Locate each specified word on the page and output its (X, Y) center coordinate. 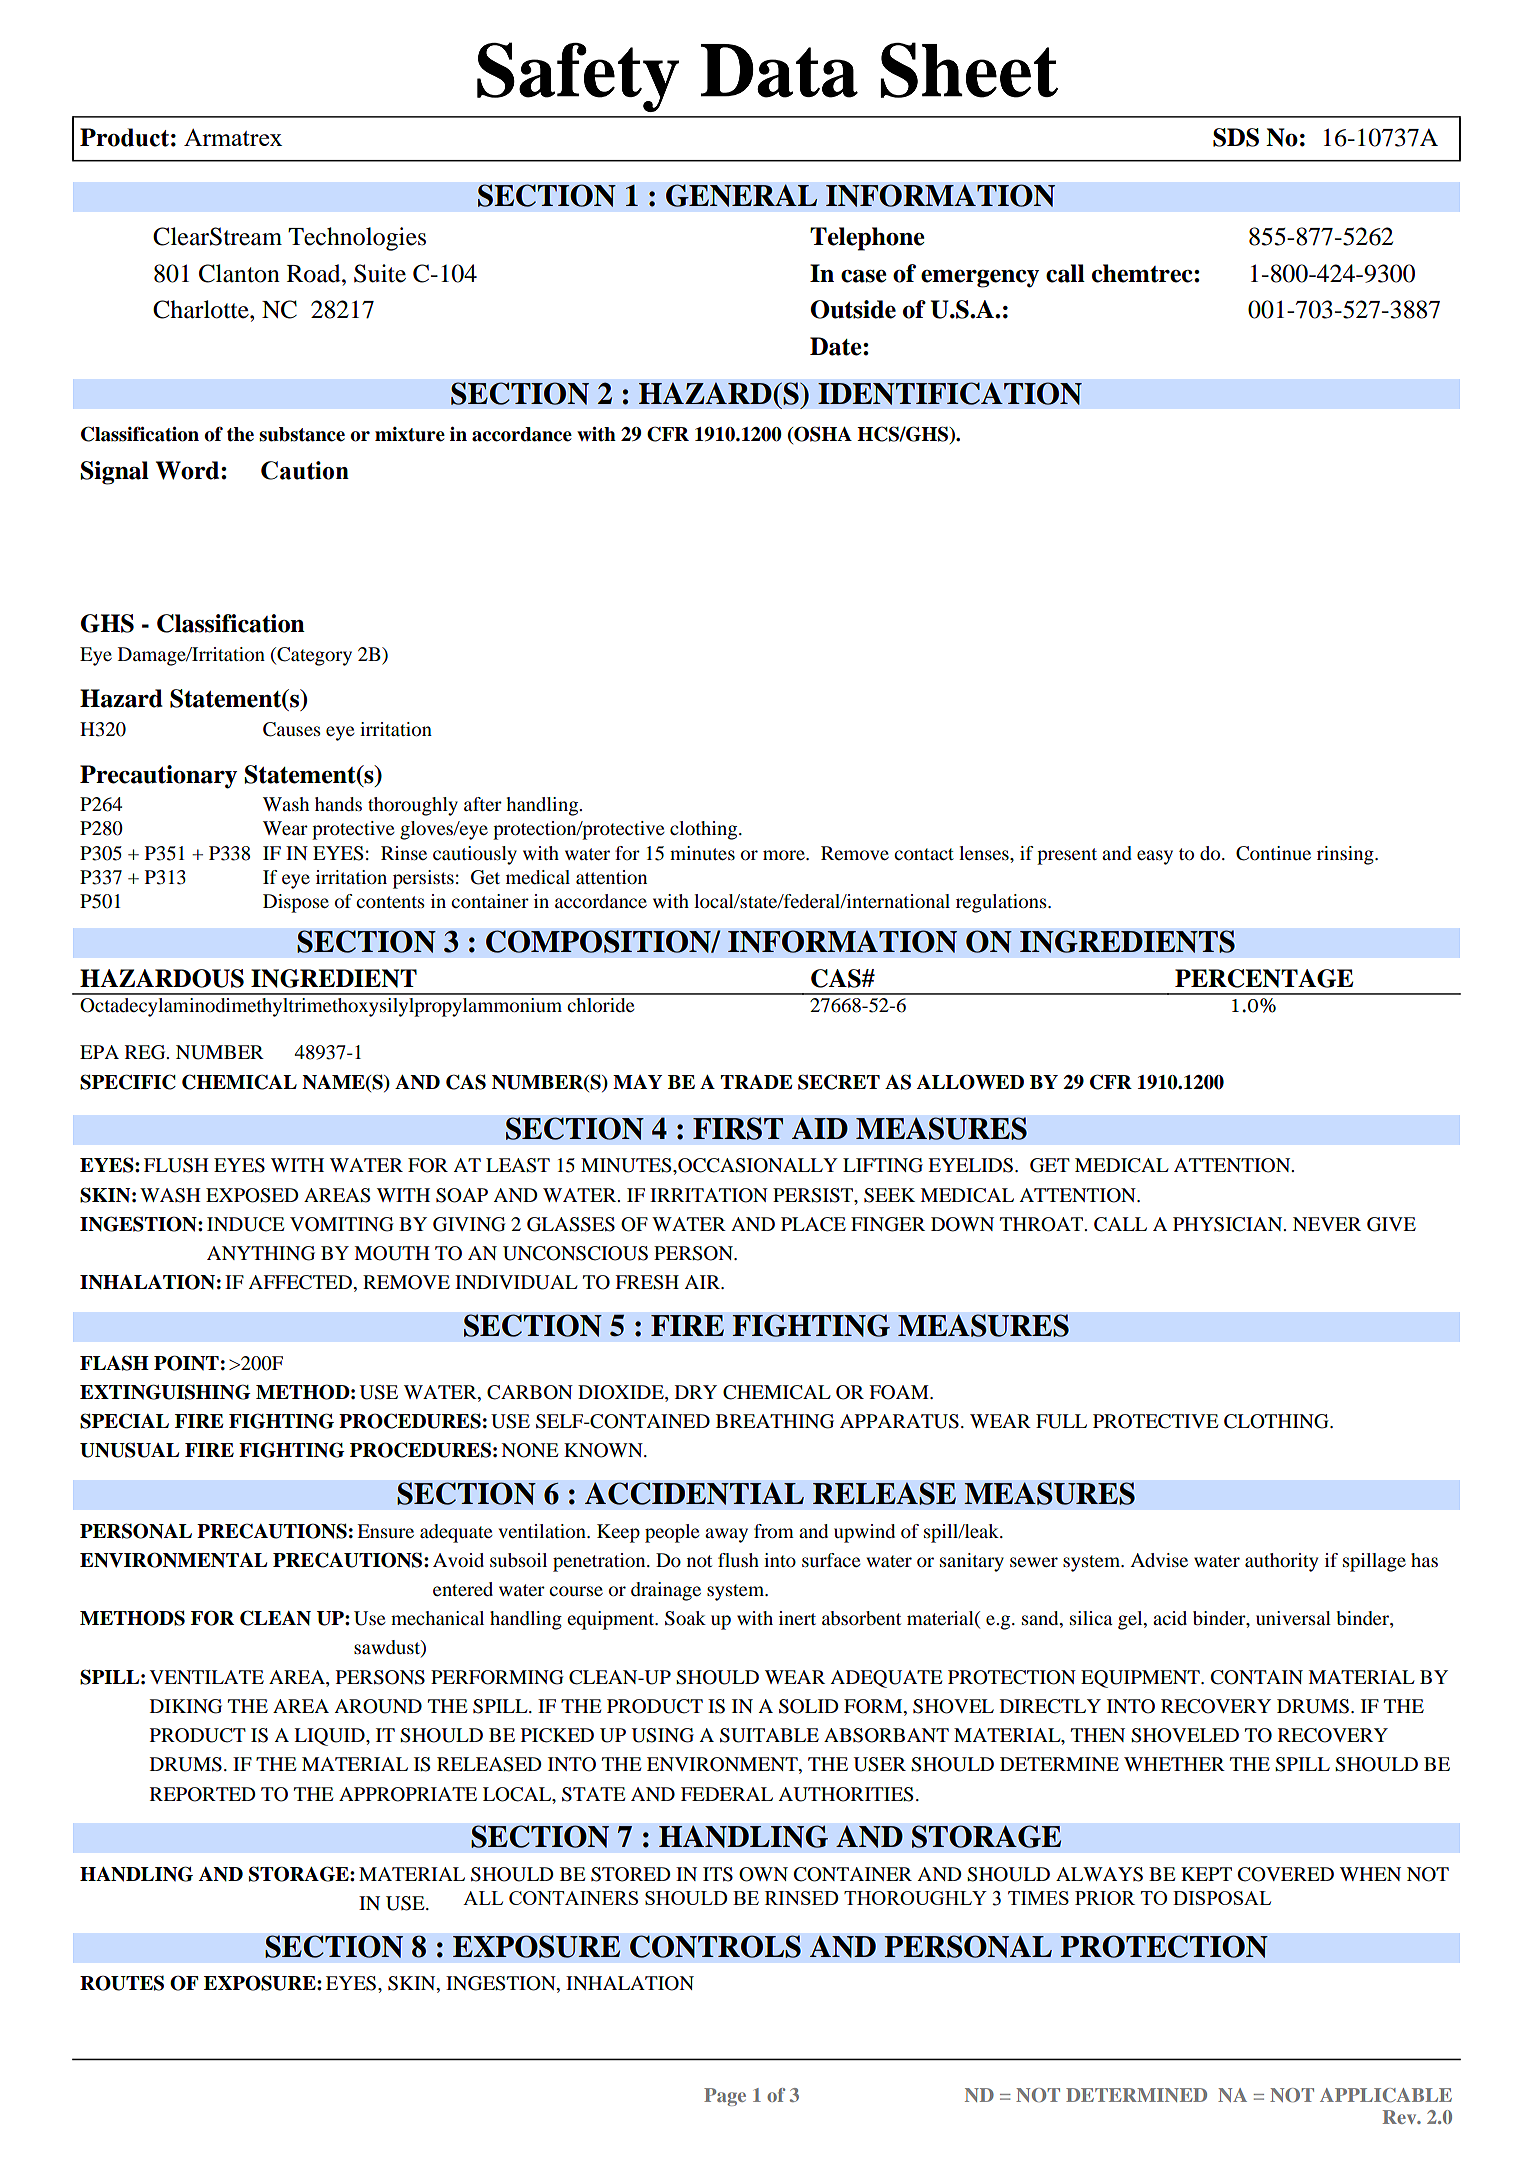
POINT (186, 1363)
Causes (292, 729)
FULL (1061, 1421)
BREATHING (775, 1421)
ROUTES (122, 1983)
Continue (1273, 853)
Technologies (357, 239)
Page (725, 2097)
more (785, 855)
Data (779, 71)
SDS (1236, 137)
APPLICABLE (1386, 2095)
